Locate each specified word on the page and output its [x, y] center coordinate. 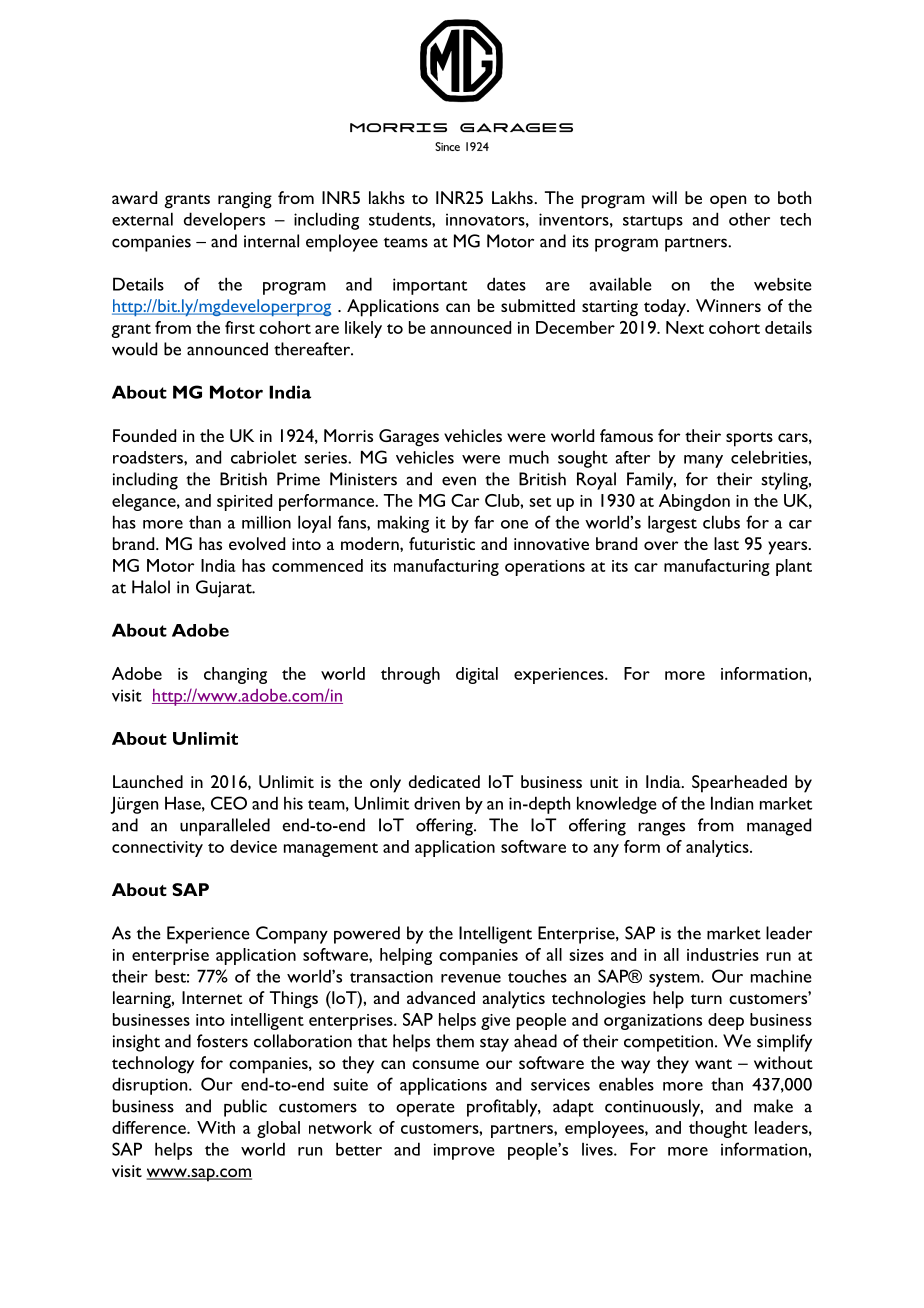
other [749, 219]
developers [224, 221]
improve [464, 1151]
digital [477, 675]
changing [235, 675]
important [430, 286]
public [245, 1108]
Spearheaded [739, 784]
